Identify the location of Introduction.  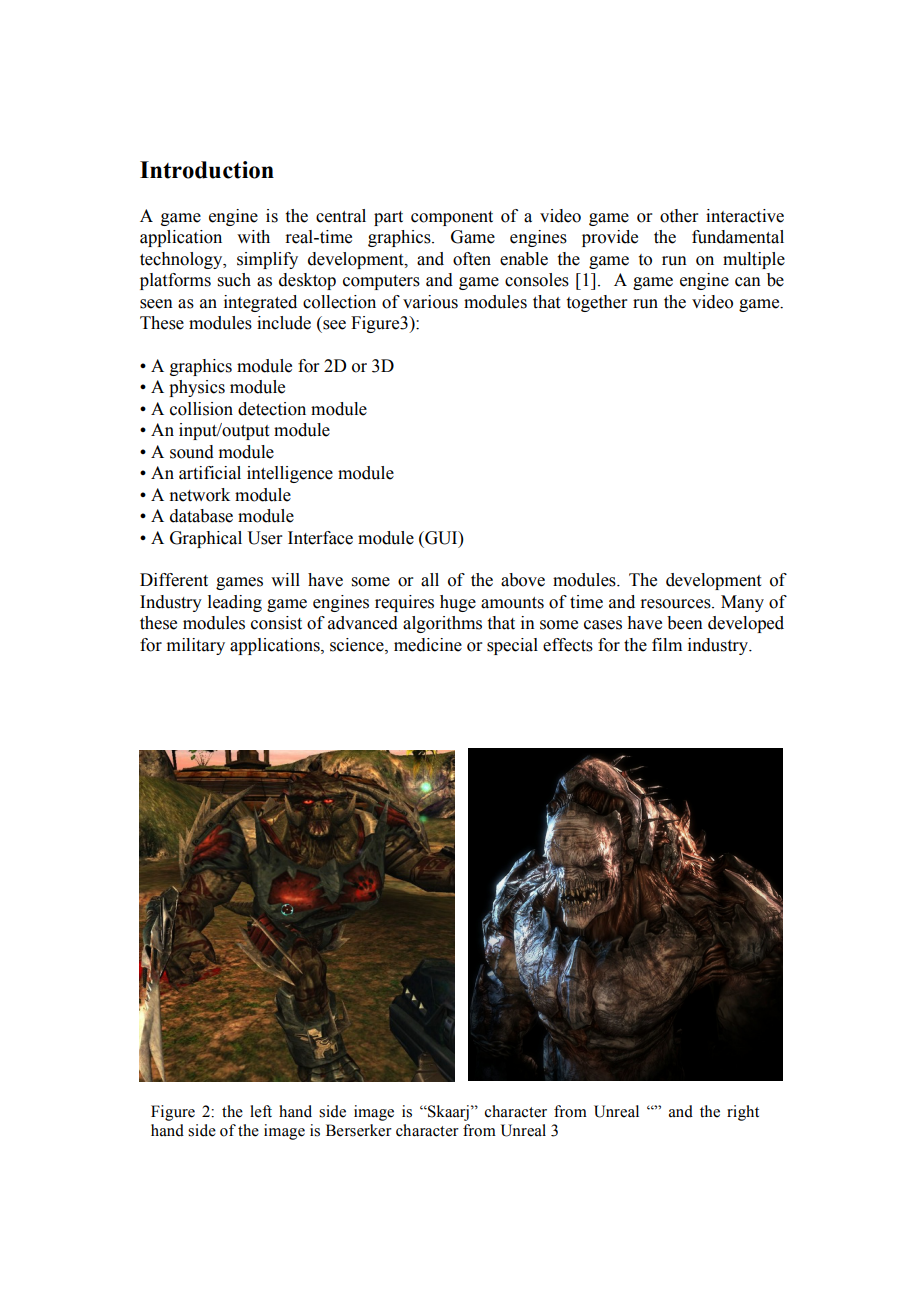
(207, 170).
